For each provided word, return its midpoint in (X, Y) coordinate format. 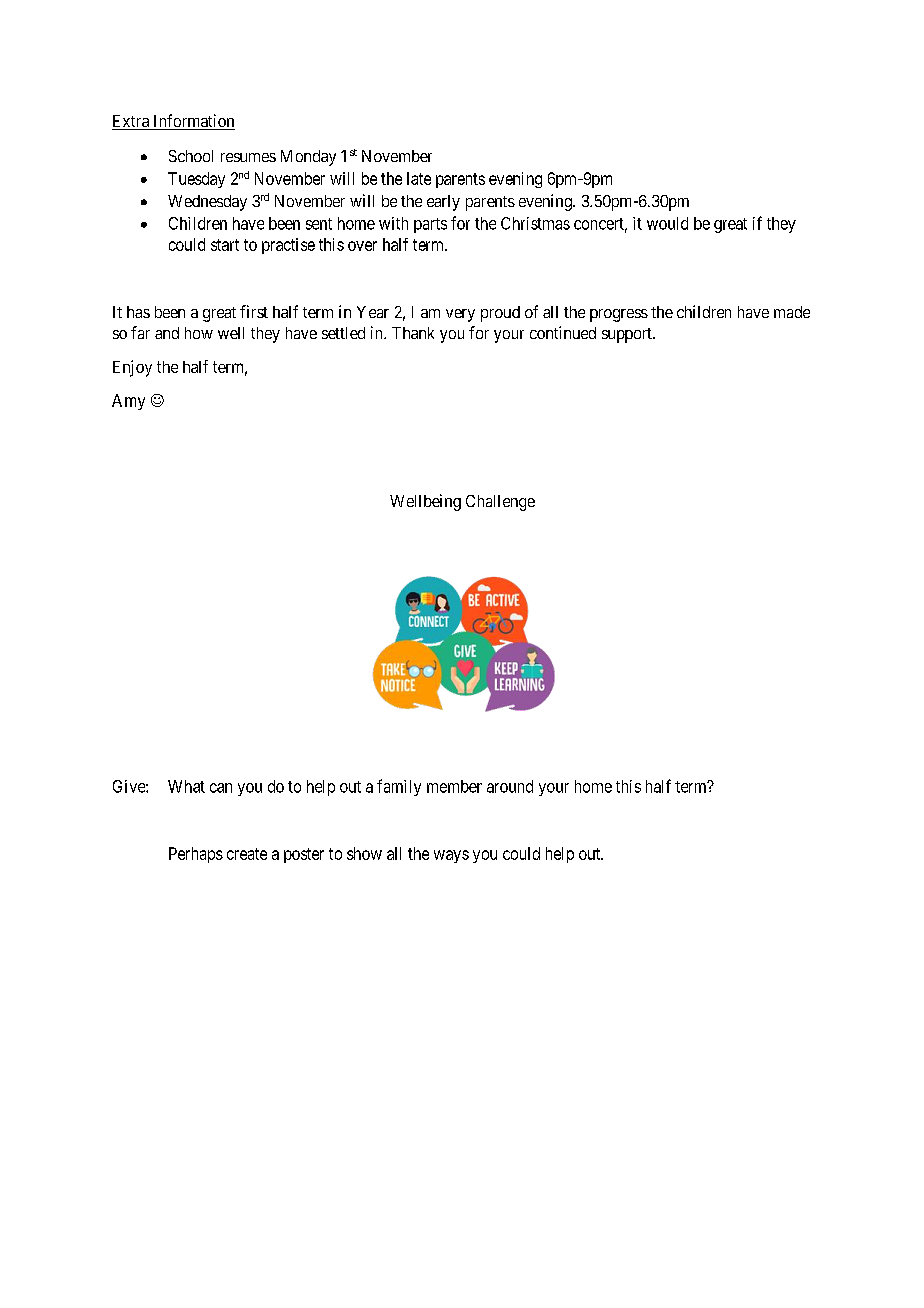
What (186, 786)
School (191, 156)
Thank (413, 333)
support (628, 335)
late (419, 178)
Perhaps (196, 855)
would (667, 223)
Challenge (500, 503)
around (510, 786)
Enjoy (132, 368)
